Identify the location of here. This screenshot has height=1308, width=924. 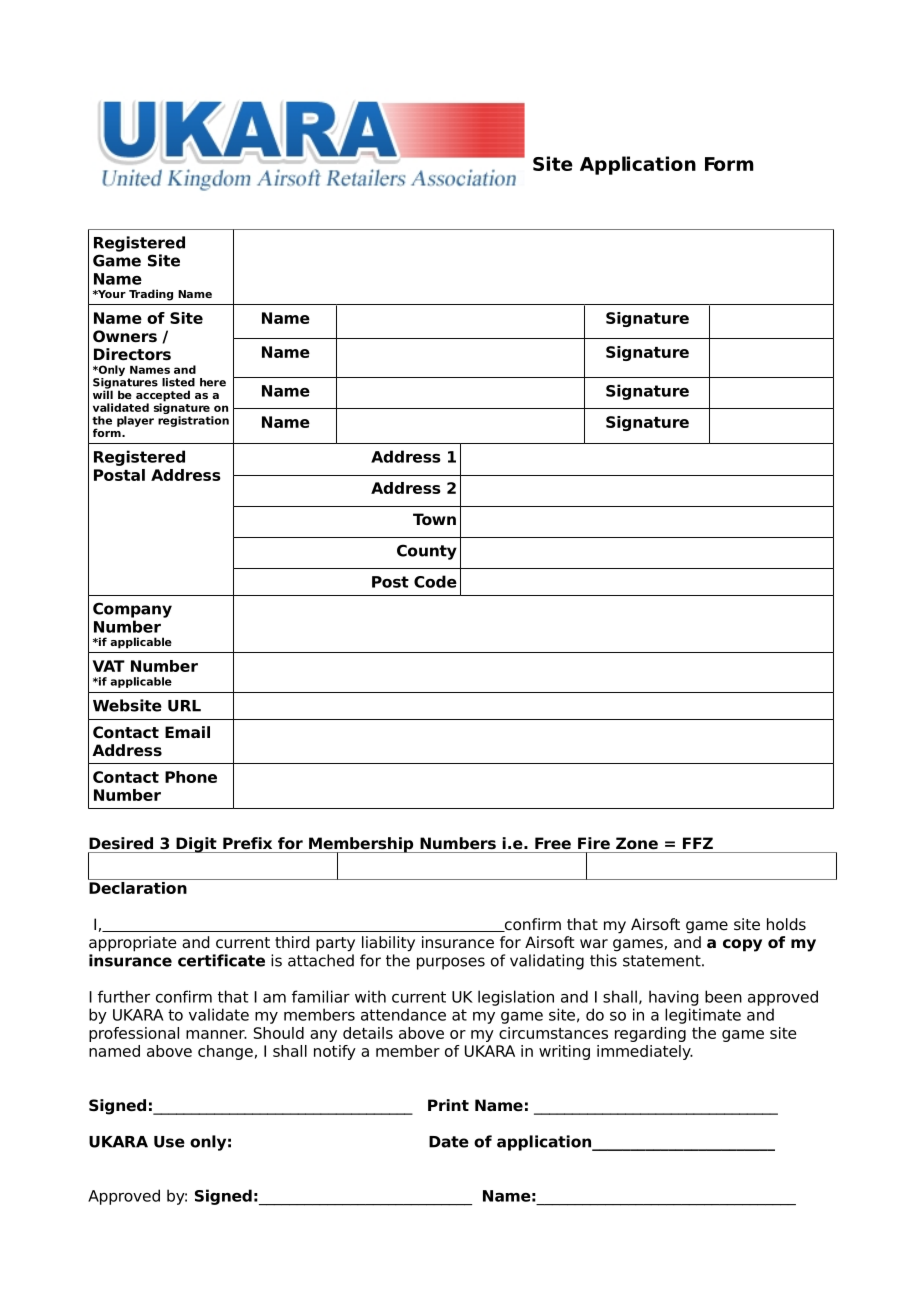
(213, 382).
